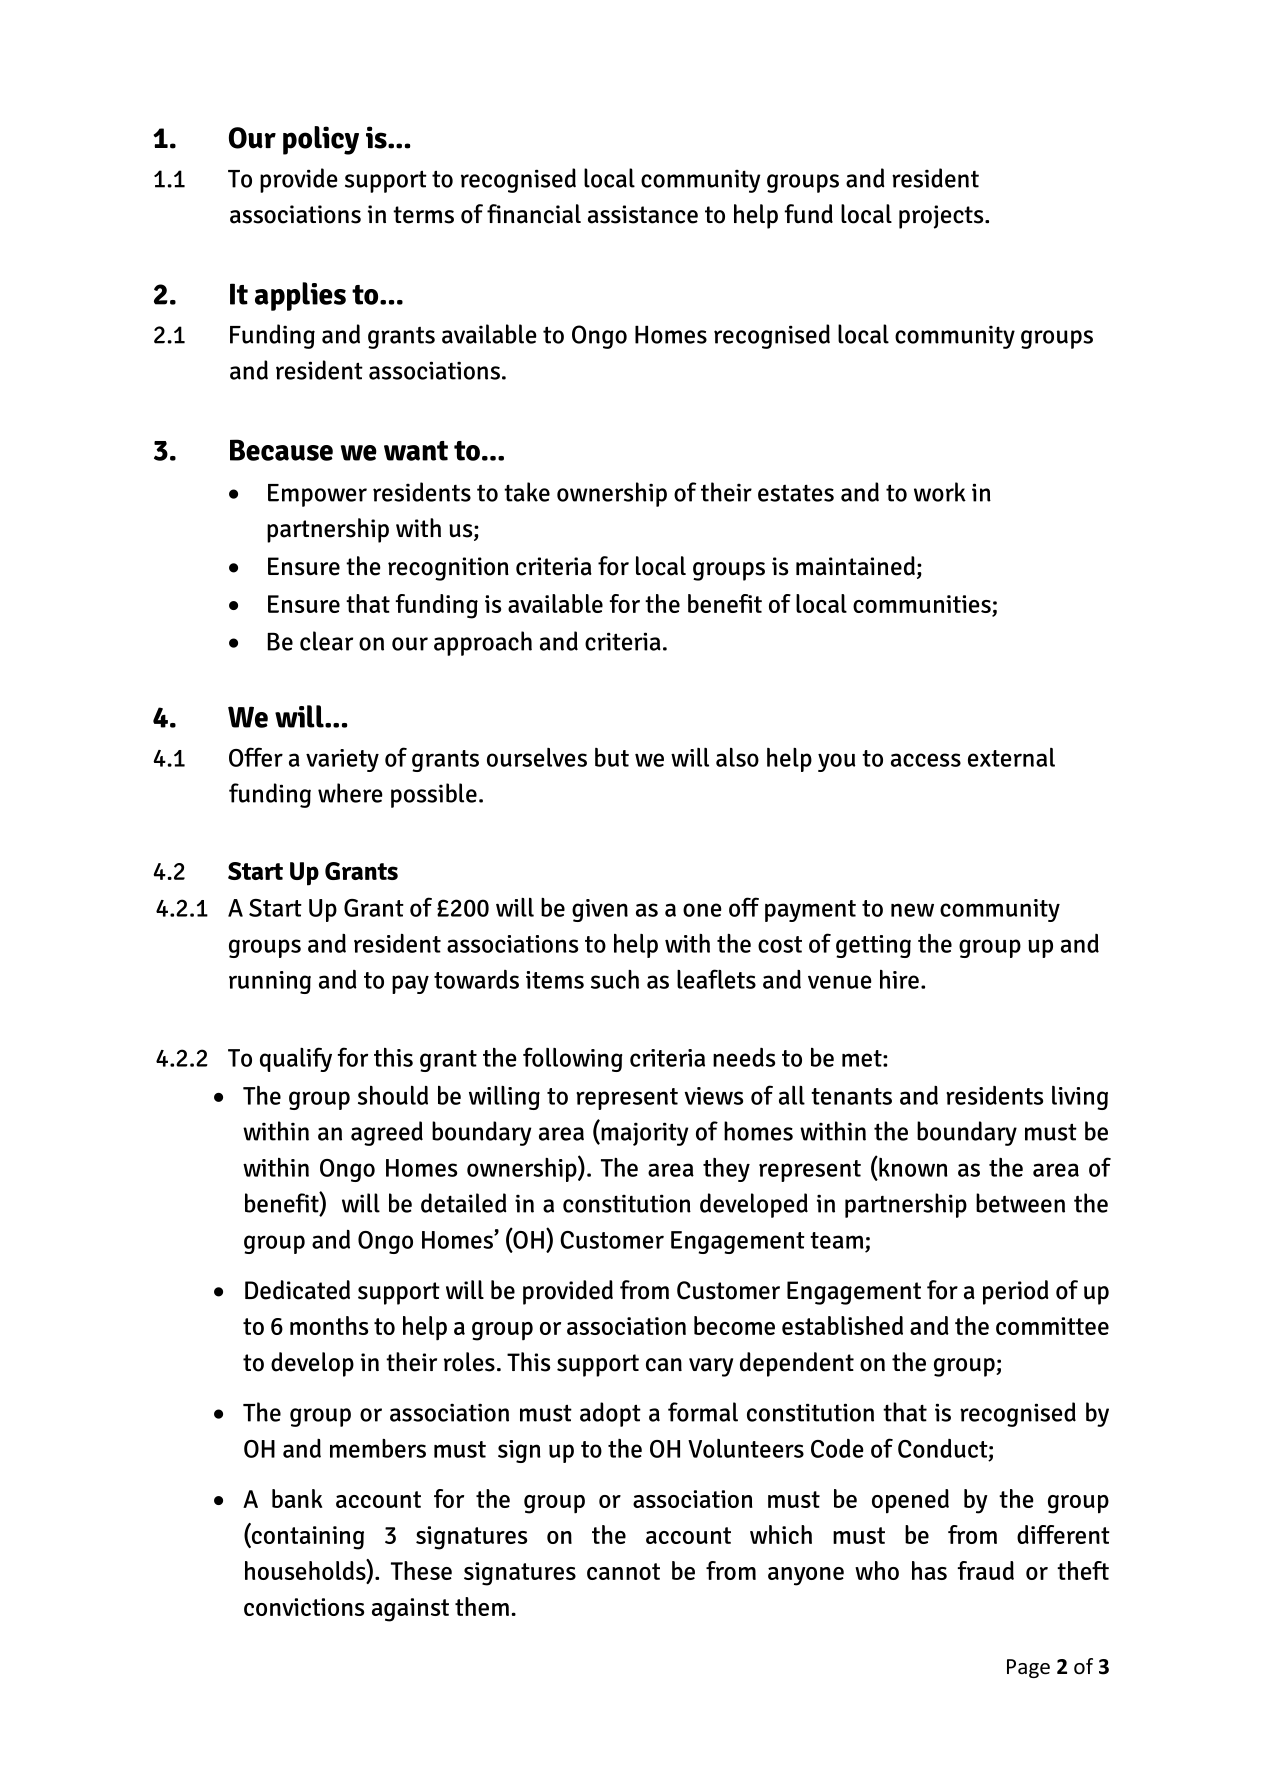  What do you see at coordinates (600, 910) in the document?
I see `given` at bounding box center [600, 910].
